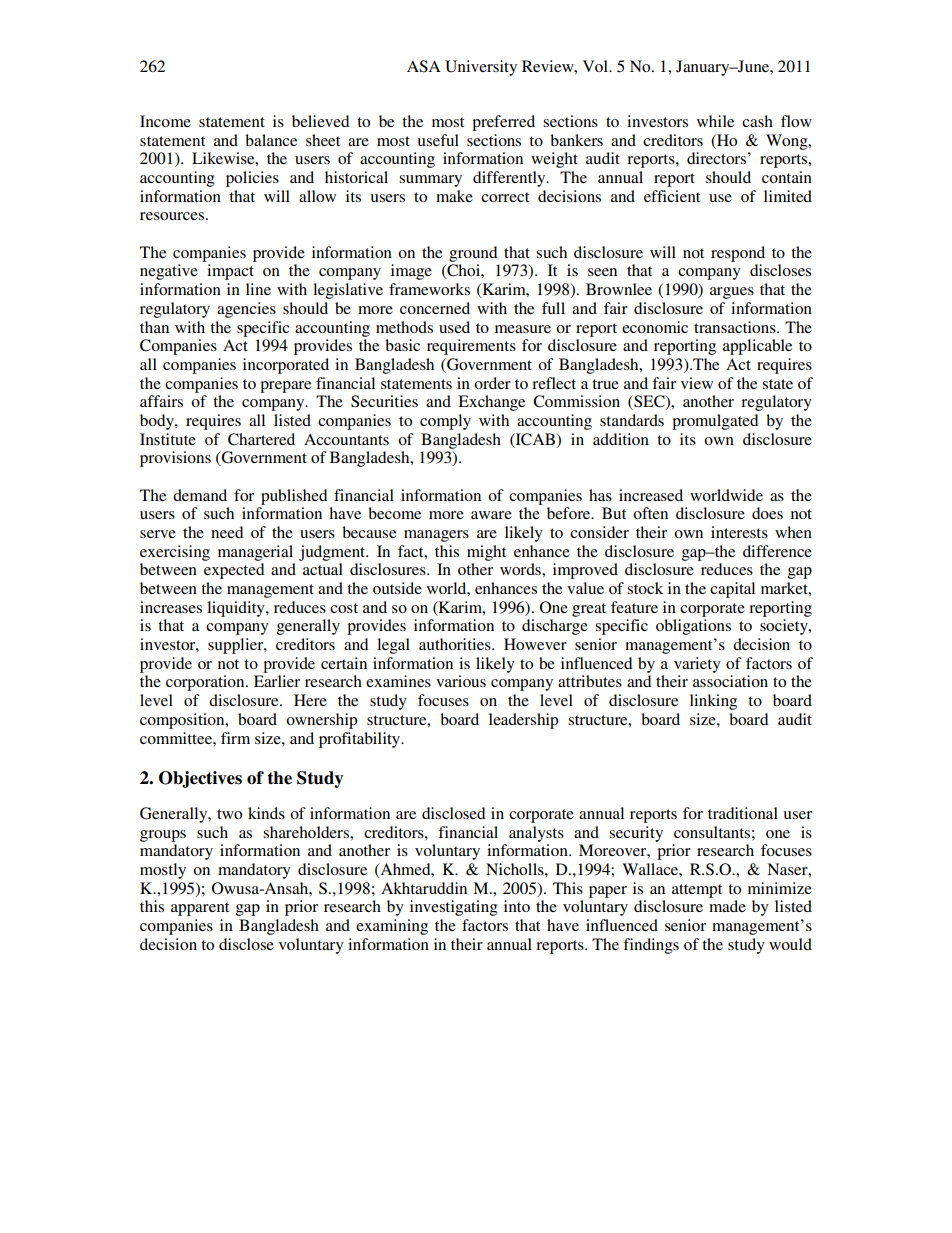 This document has height=1233, width=952. Describe the element at coordinates (713, 702) in the document. I see `linking` at that location.
